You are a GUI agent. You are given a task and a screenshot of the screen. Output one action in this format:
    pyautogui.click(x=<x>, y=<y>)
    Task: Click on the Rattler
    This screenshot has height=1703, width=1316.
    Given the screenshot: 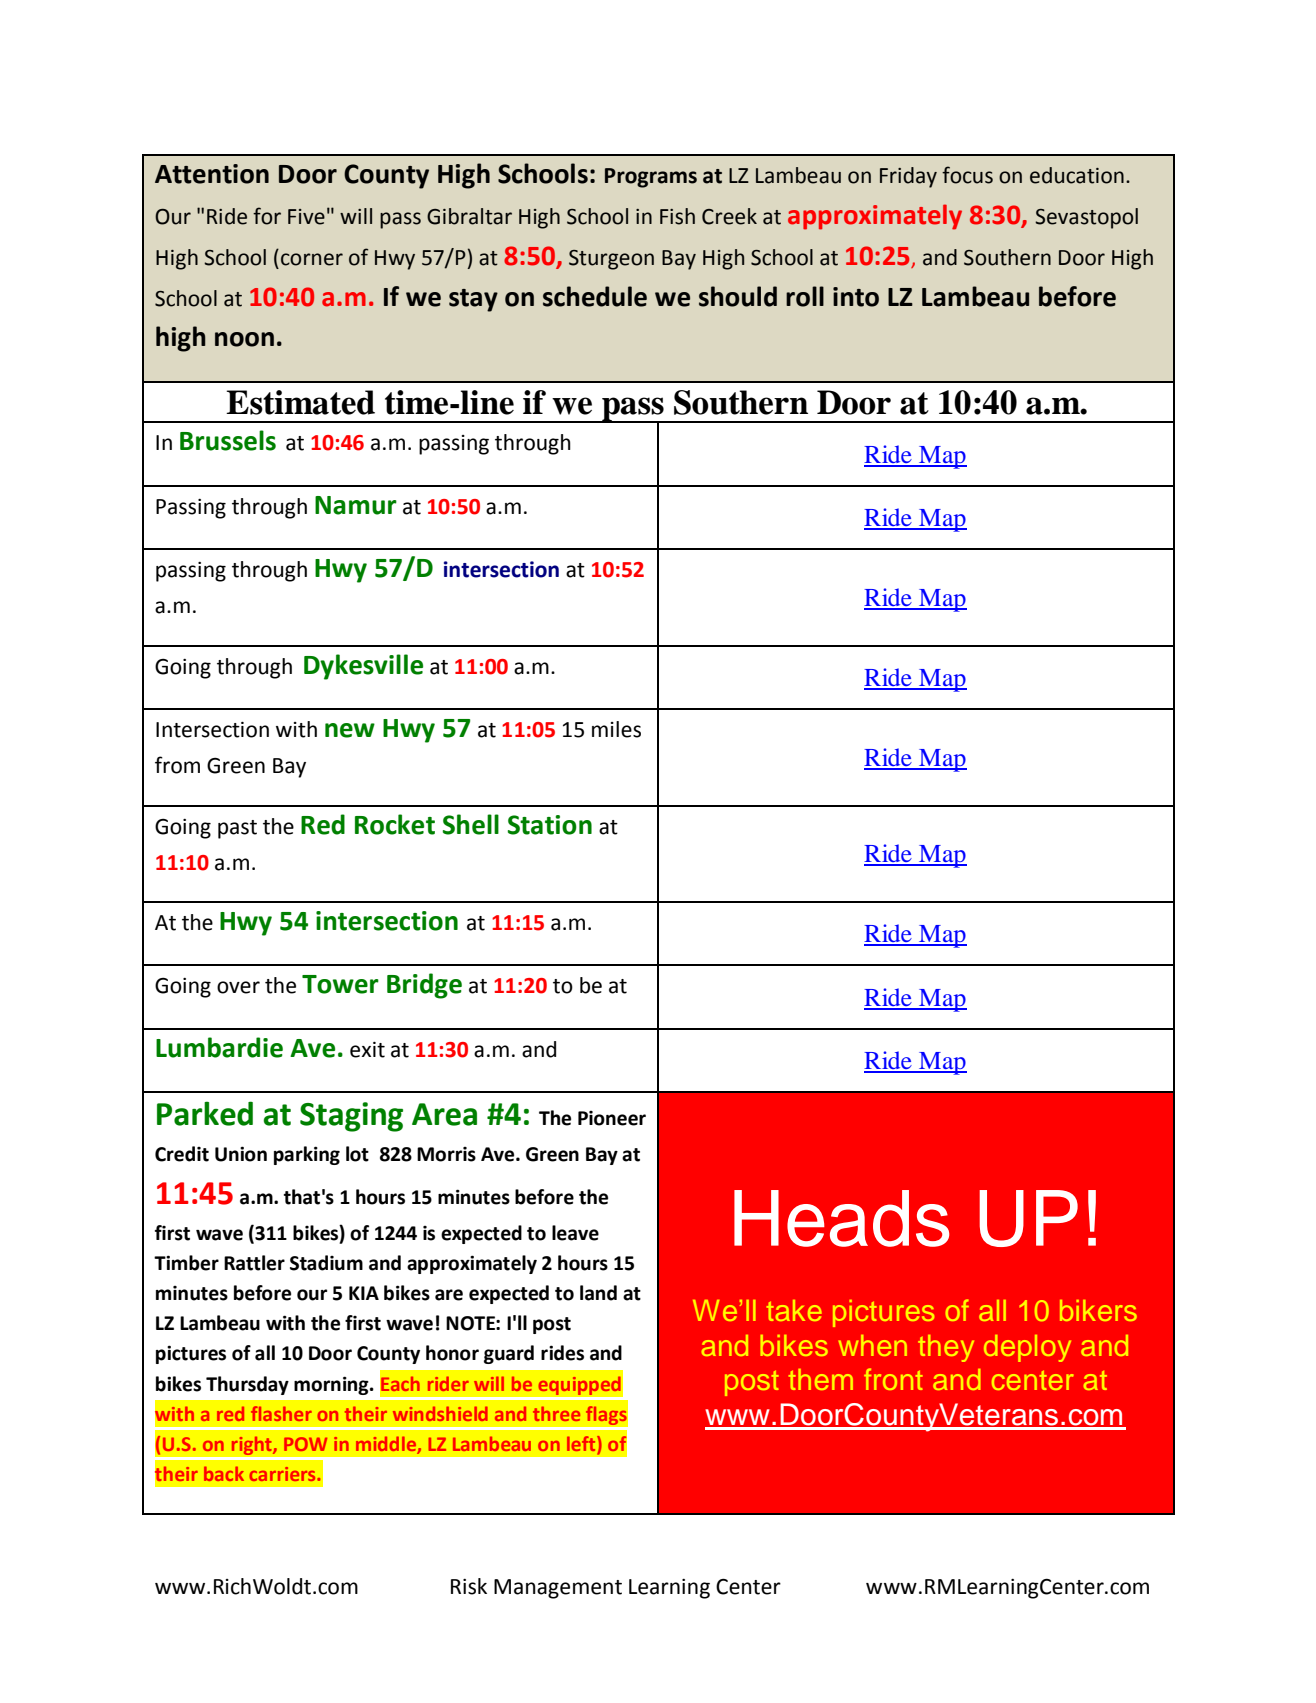 What is the action you would take?
    pyautogui.click(x=254, y=1263)
